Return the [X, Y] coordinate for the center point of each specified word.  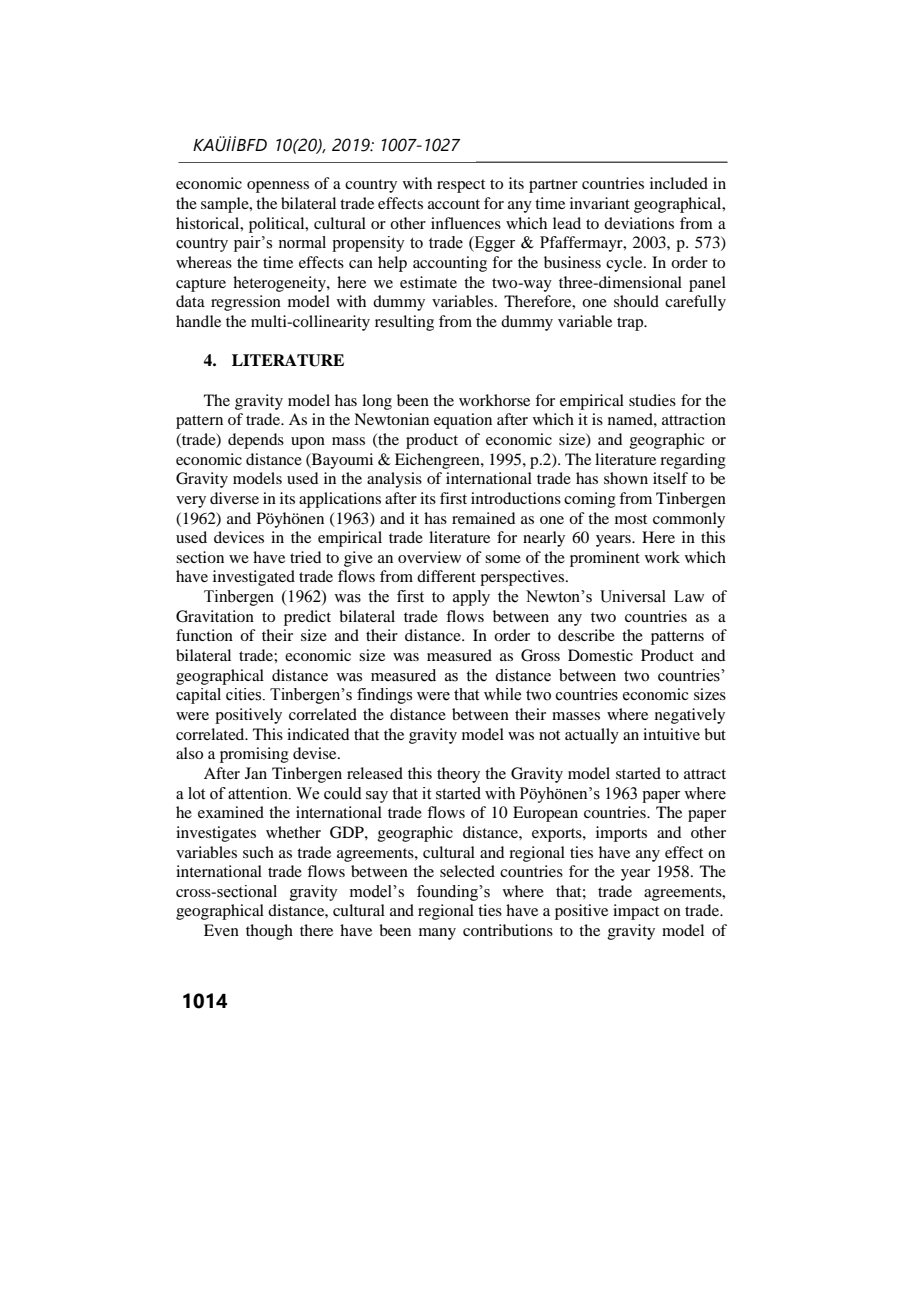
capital [198, 696]
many [437, 934]
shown [626, 478]
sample [226, 205]
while [502, 694]
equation [463, 421]
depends [256, 441]
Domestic [600, 655]
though [269, 932]
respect [461, 186]
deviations [639, 223]
